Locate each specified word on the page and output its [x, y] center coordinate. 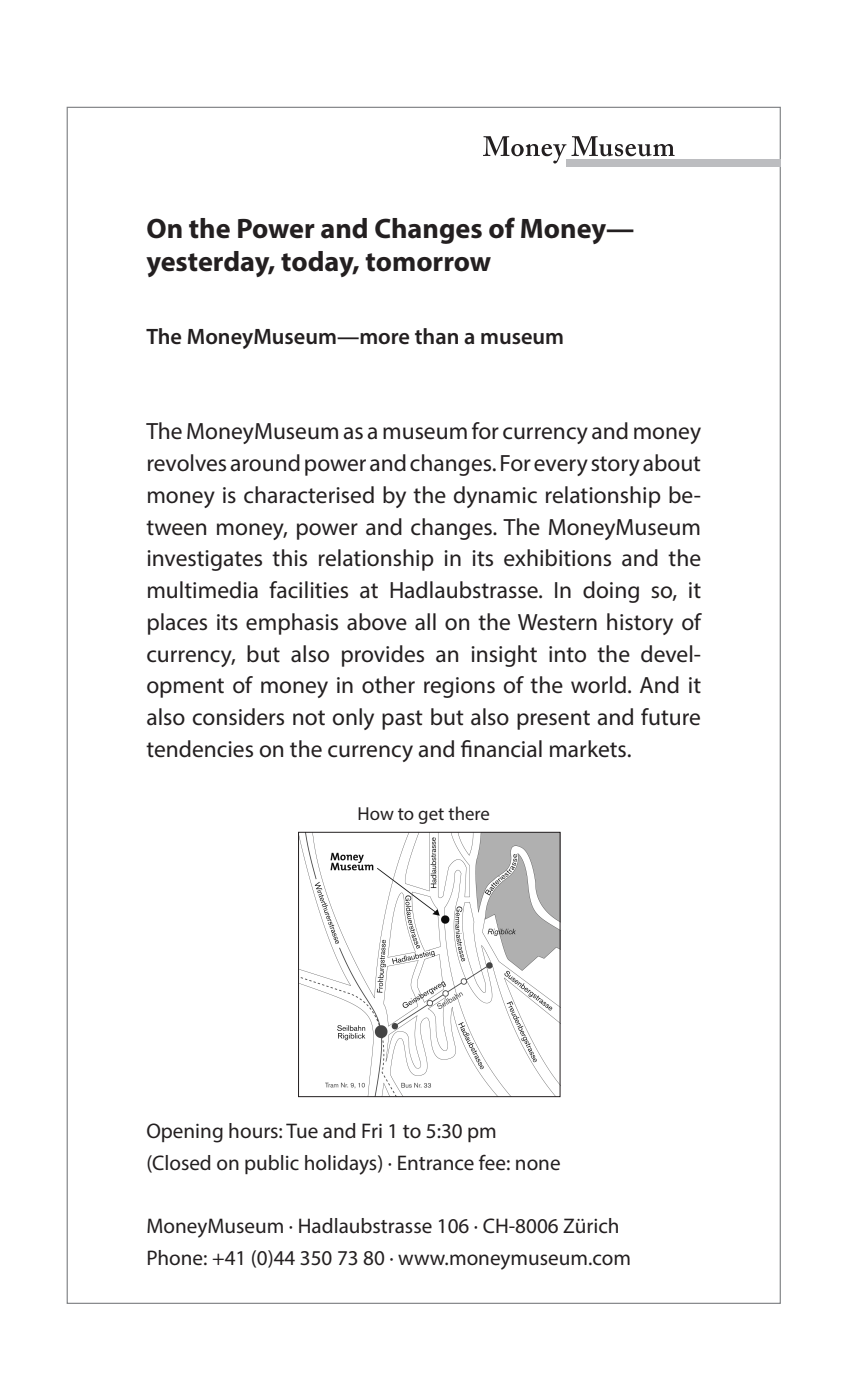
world [598, 685]
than [436, 336]
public [272, 1164]
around [265, 463]
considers [238, 717]
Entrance [436, 1163]
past [402, 720]
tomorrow [428, 262]
